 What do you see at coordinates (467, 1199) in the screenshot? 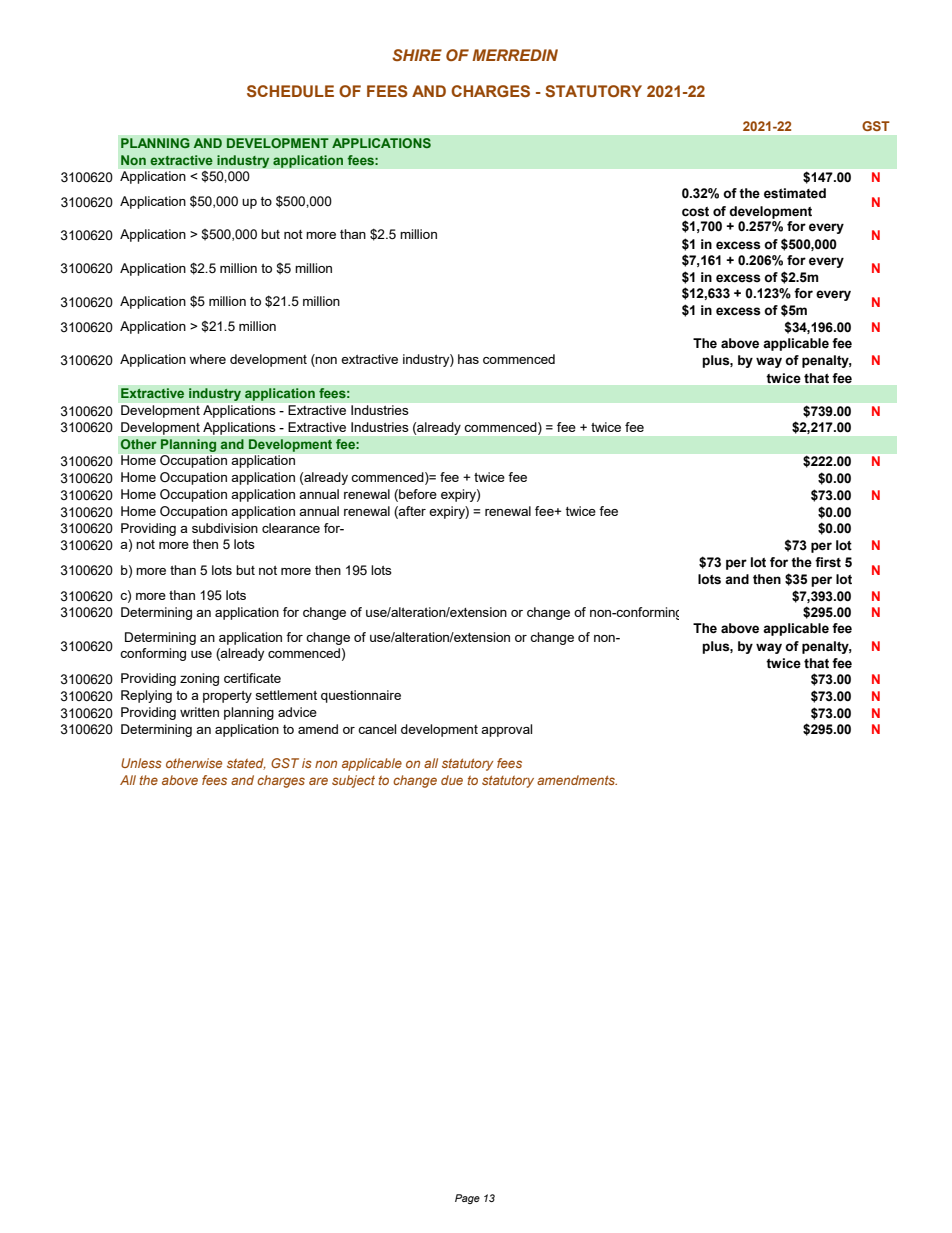
I see `Page` at bounding box center [467, 1199].
